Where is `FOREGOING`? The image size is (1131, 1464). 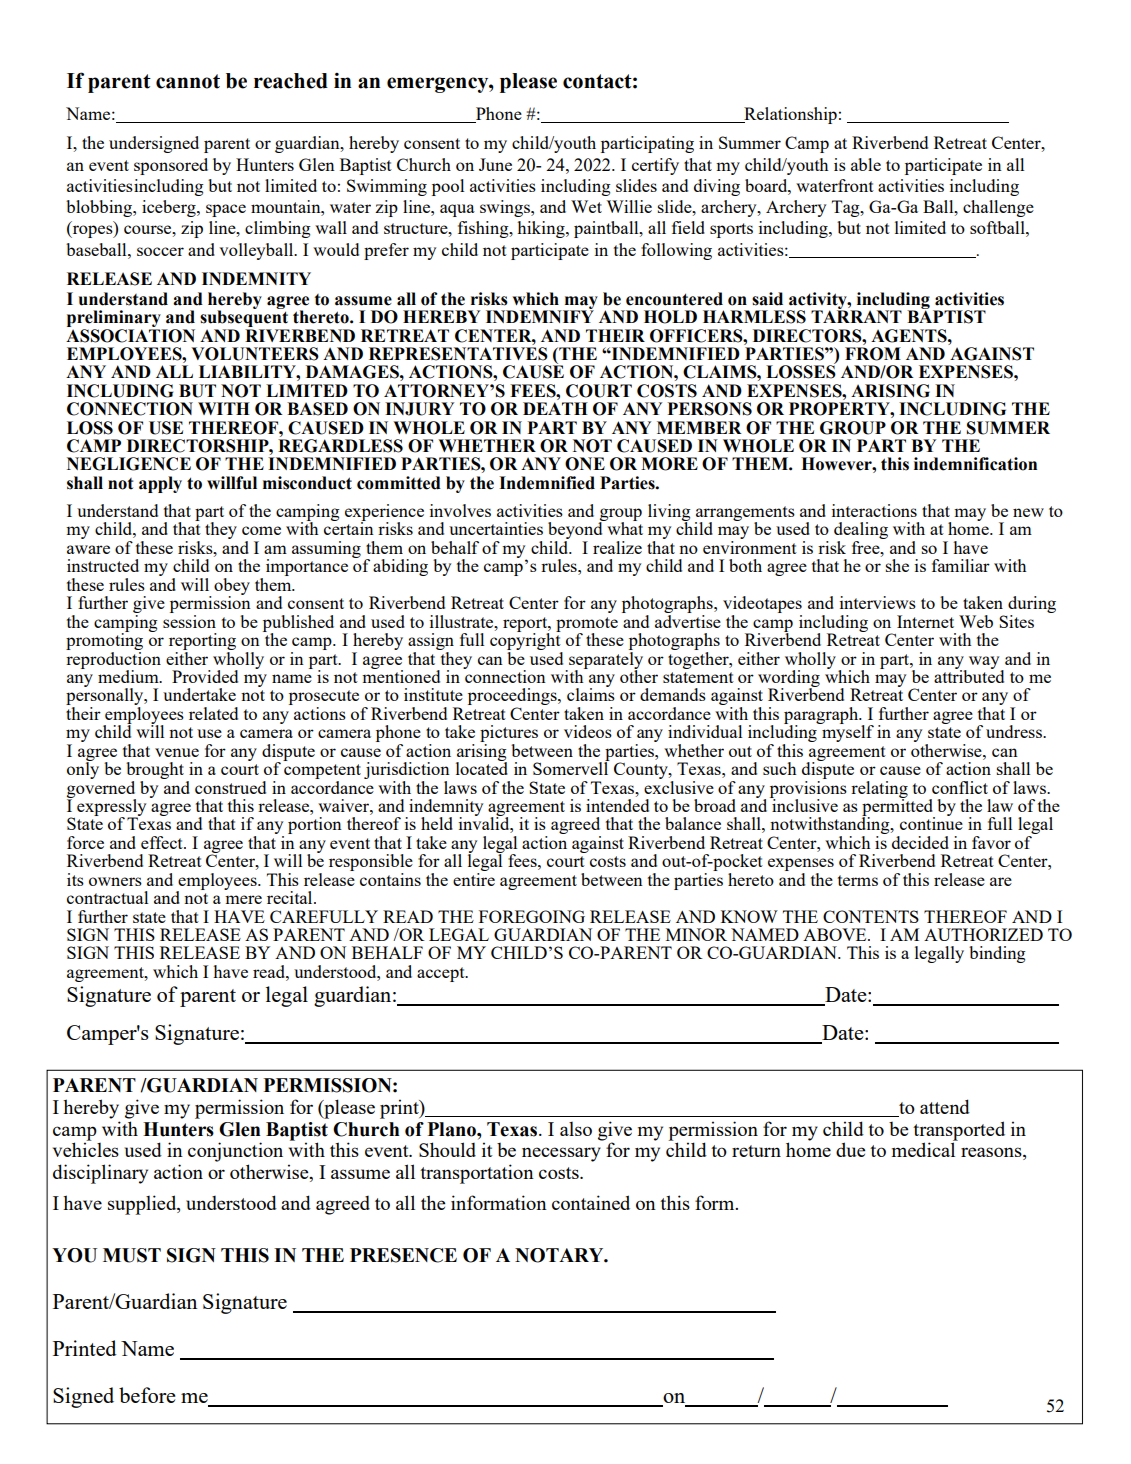
FOREGOING is located at coordinates (532, 916).
